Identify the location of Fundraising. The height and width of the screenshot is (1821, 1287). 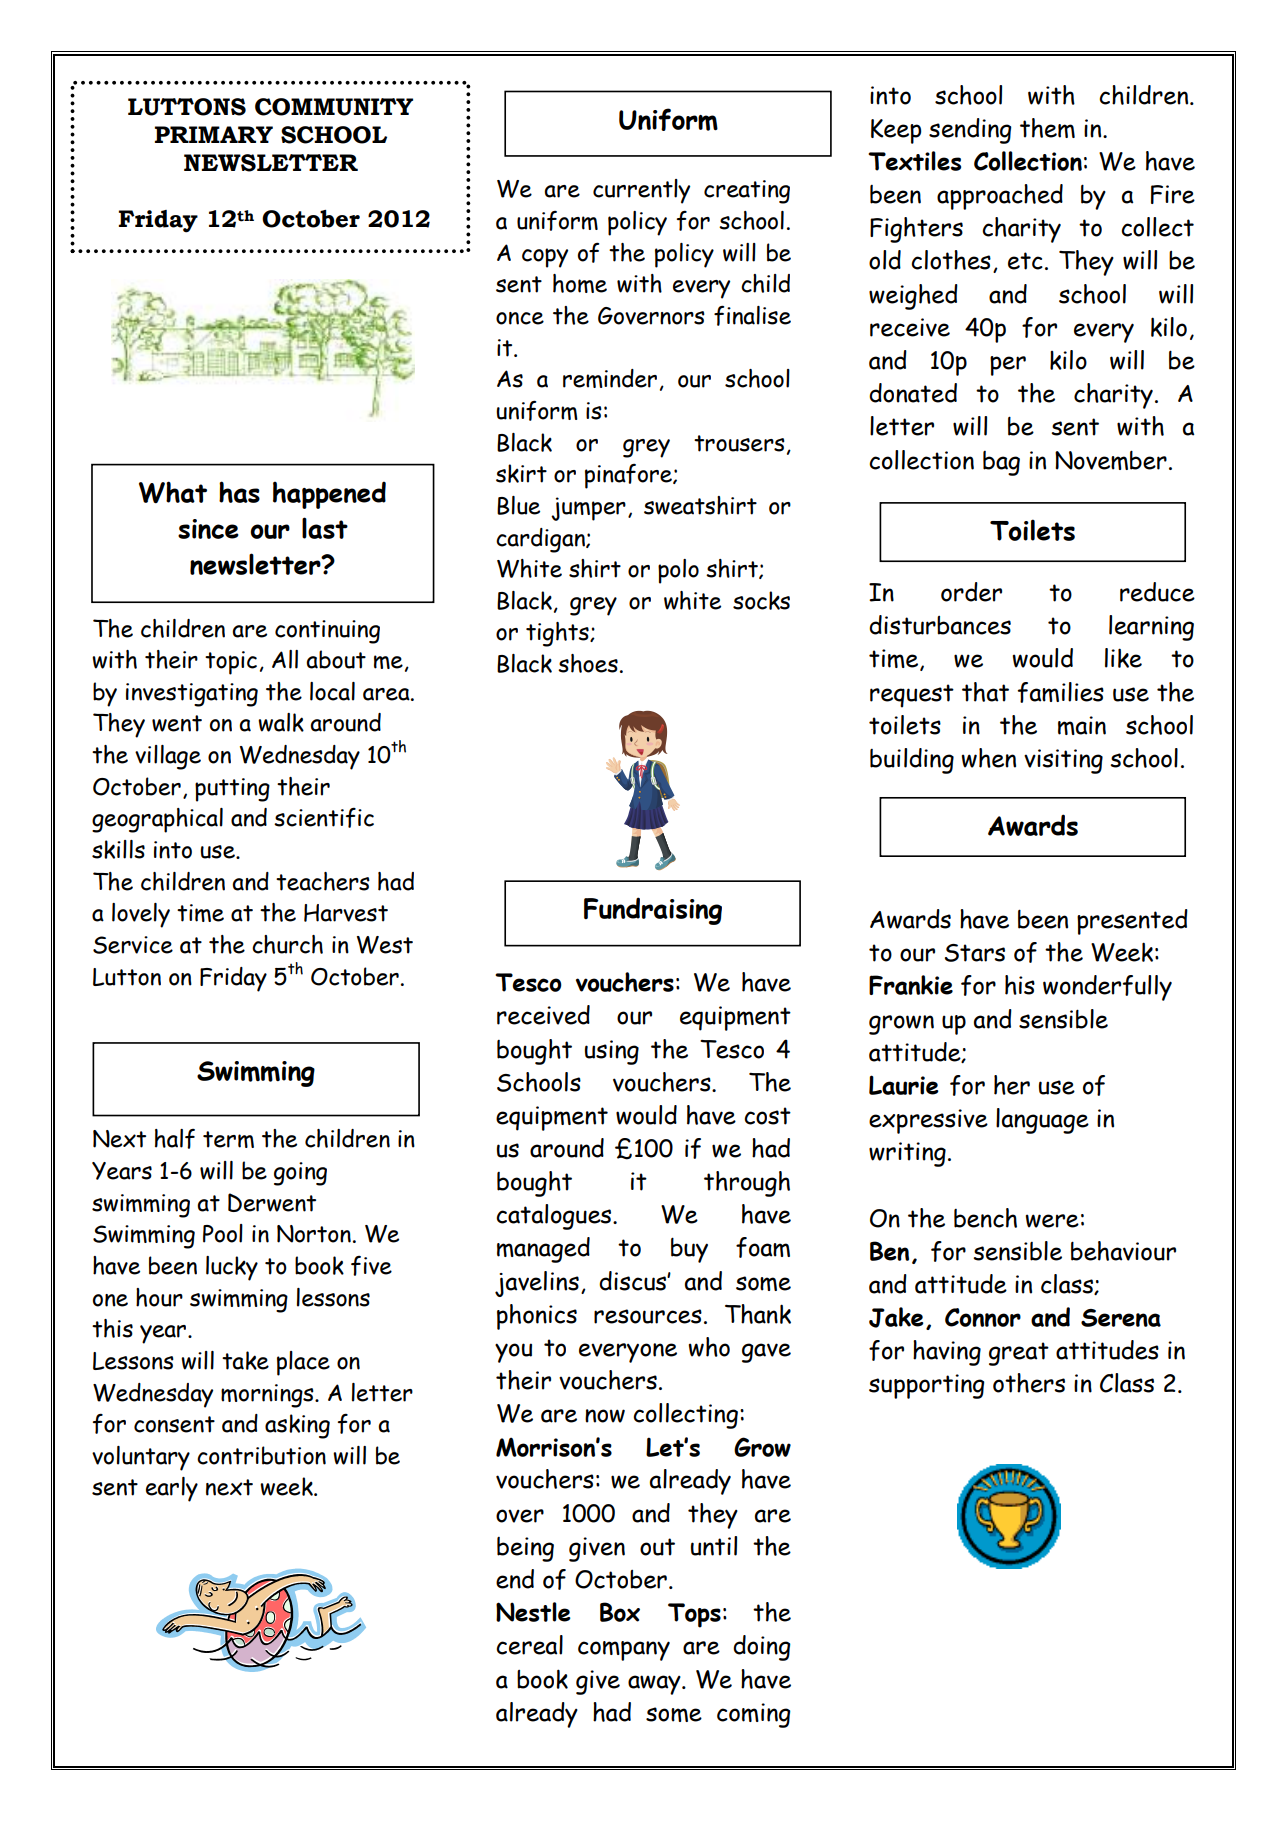
(653, 911).
